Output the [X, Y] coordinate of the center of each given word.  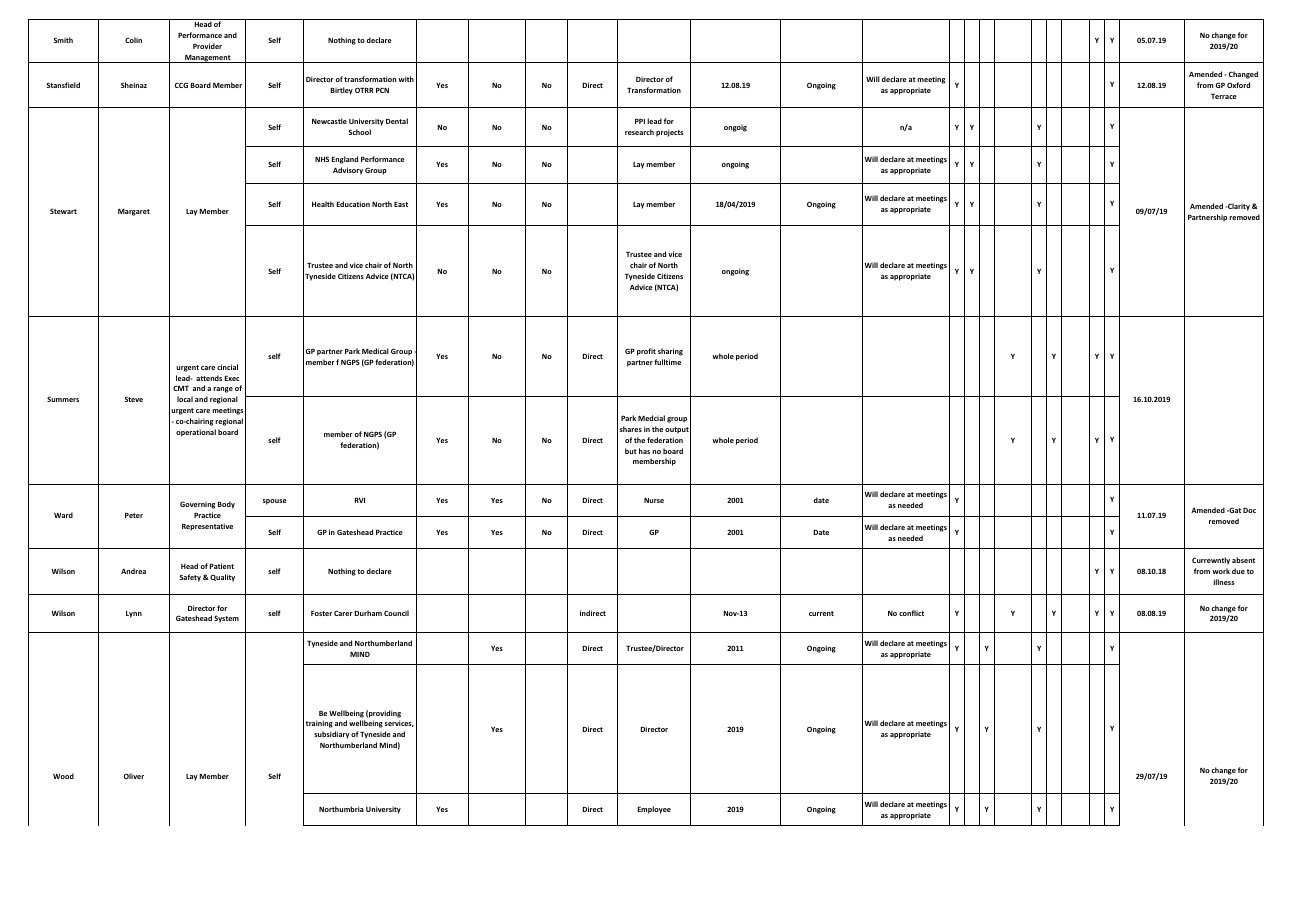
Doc [1249, 510]
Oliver [134, 776]
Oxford [1238, 85]
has [644, 451]
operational [196, 433]
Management [208, 59]
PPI [640, 121]
